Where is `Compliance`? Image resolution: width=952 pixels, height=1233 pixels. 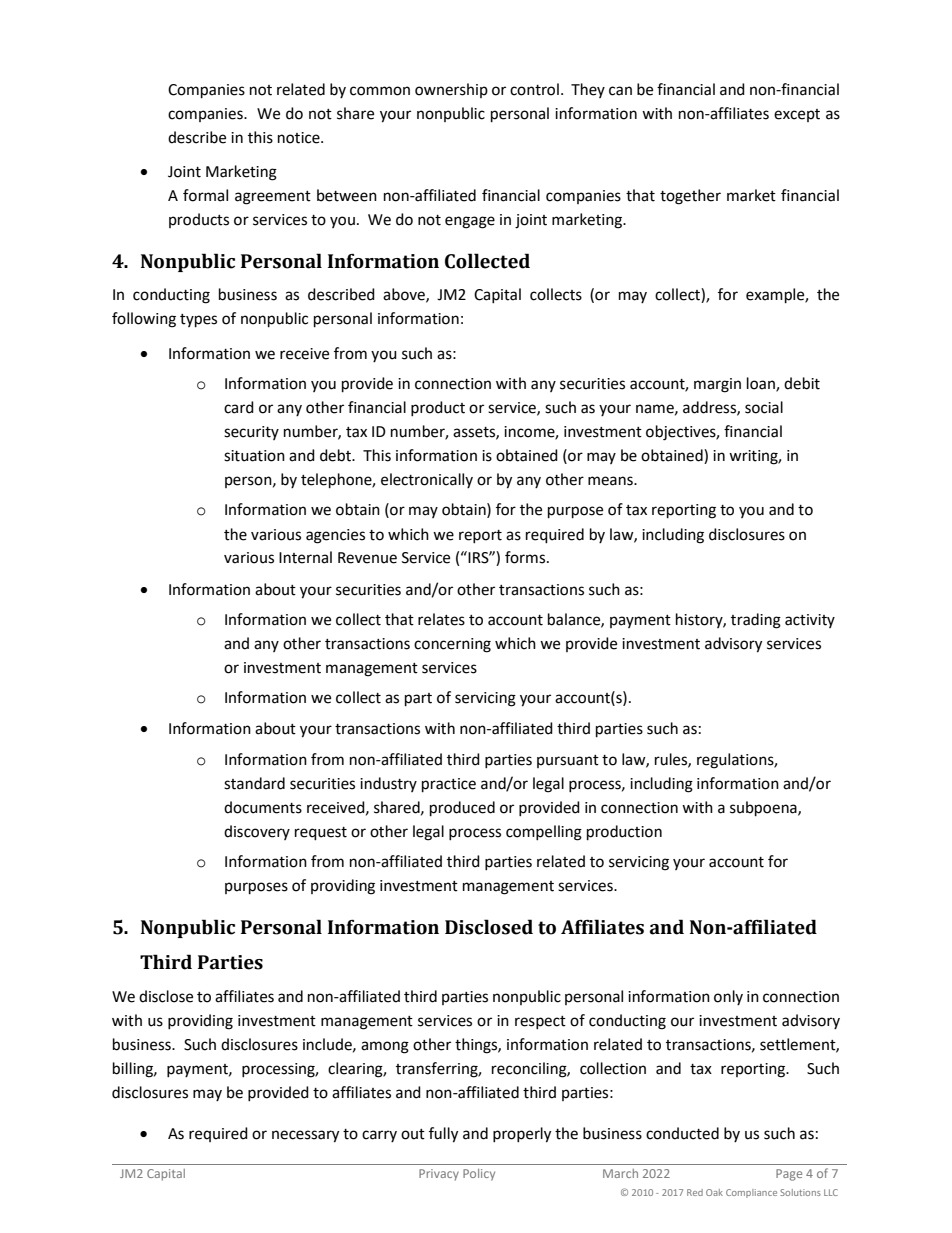 Compliance is located at coordinates (751, 1193).
